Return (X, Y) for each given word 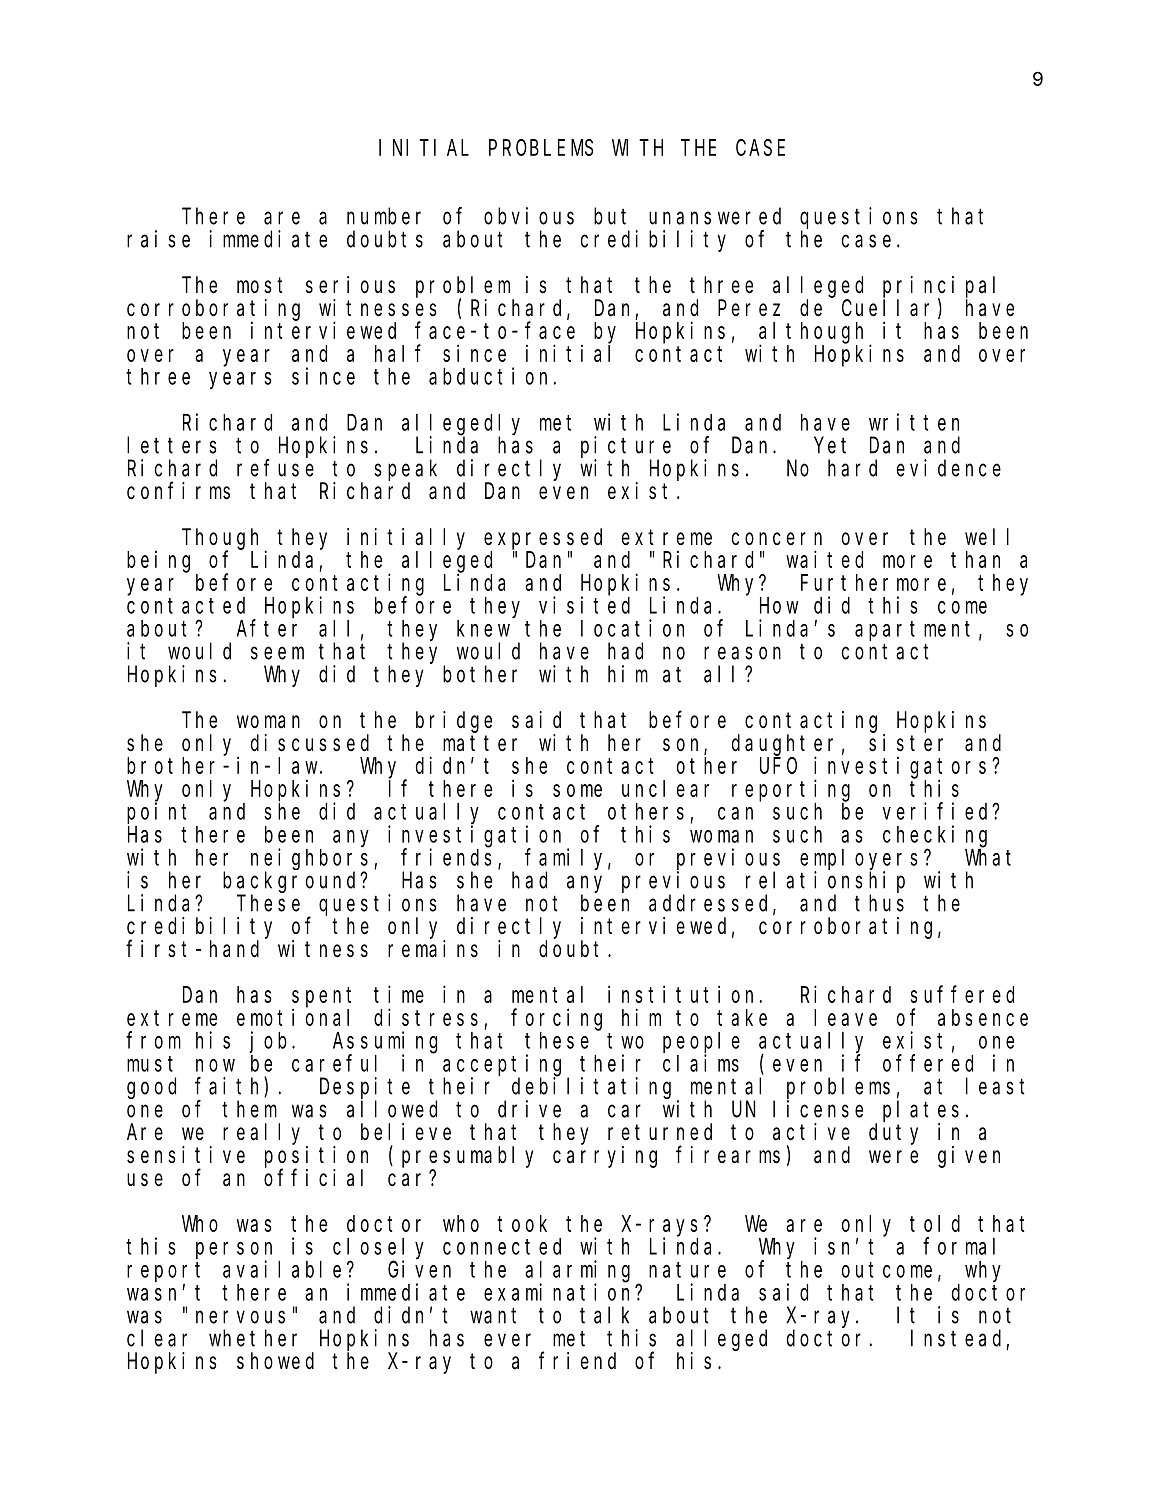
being (158, 561)
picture (626, 447)
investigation (478, 837)
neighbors (309, 859)
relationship (825, 882)
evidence (949, 468)
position (316, 1157)
